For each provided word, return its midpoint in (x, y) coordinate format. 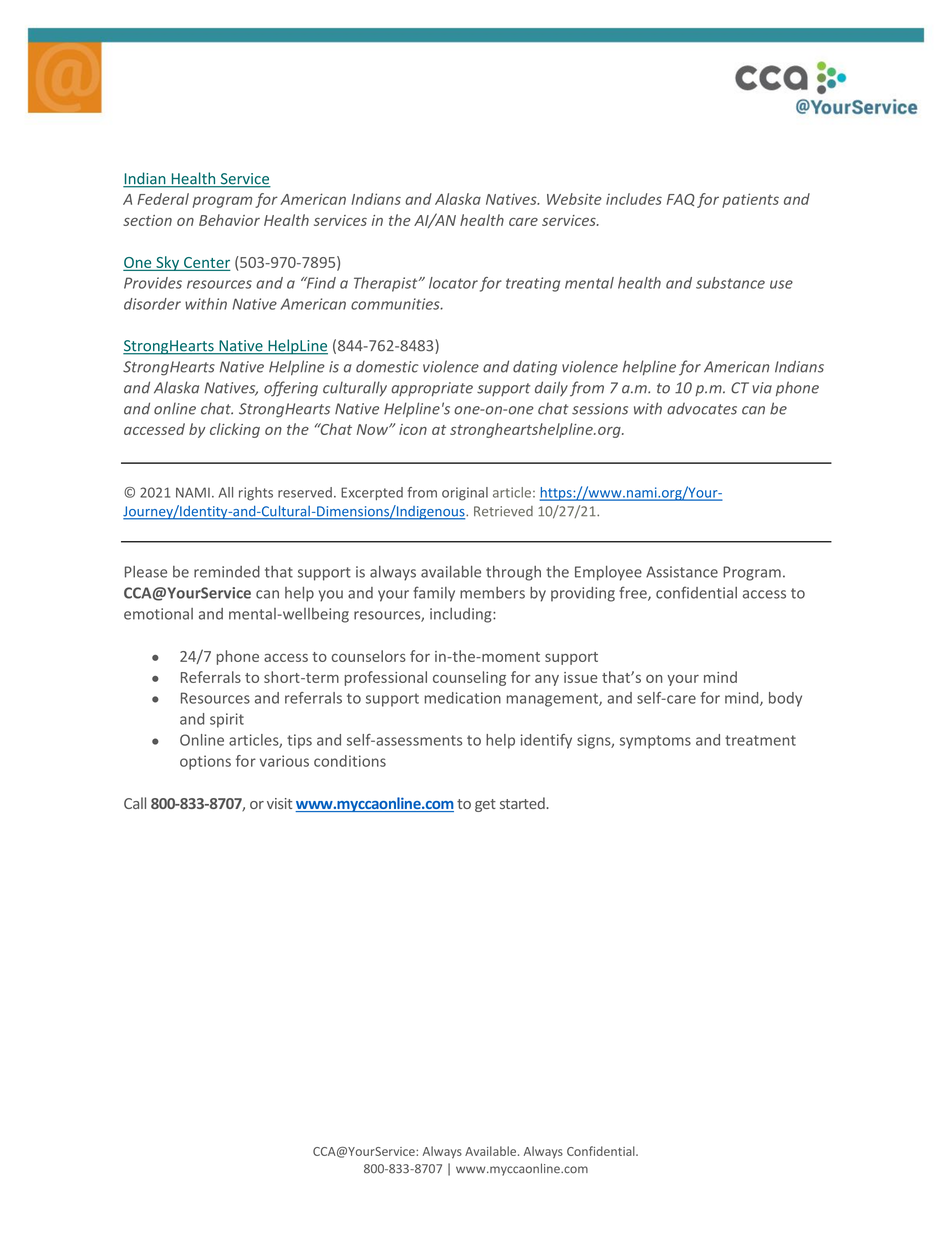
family (434, 594)
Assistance (682, 572)
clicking (235, 430)
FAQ (681, 200)
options (205, 762)
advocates (702, 409)
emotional (158, 614)
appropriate (432, 389)
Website (574, 199)
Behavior (229, 220)
